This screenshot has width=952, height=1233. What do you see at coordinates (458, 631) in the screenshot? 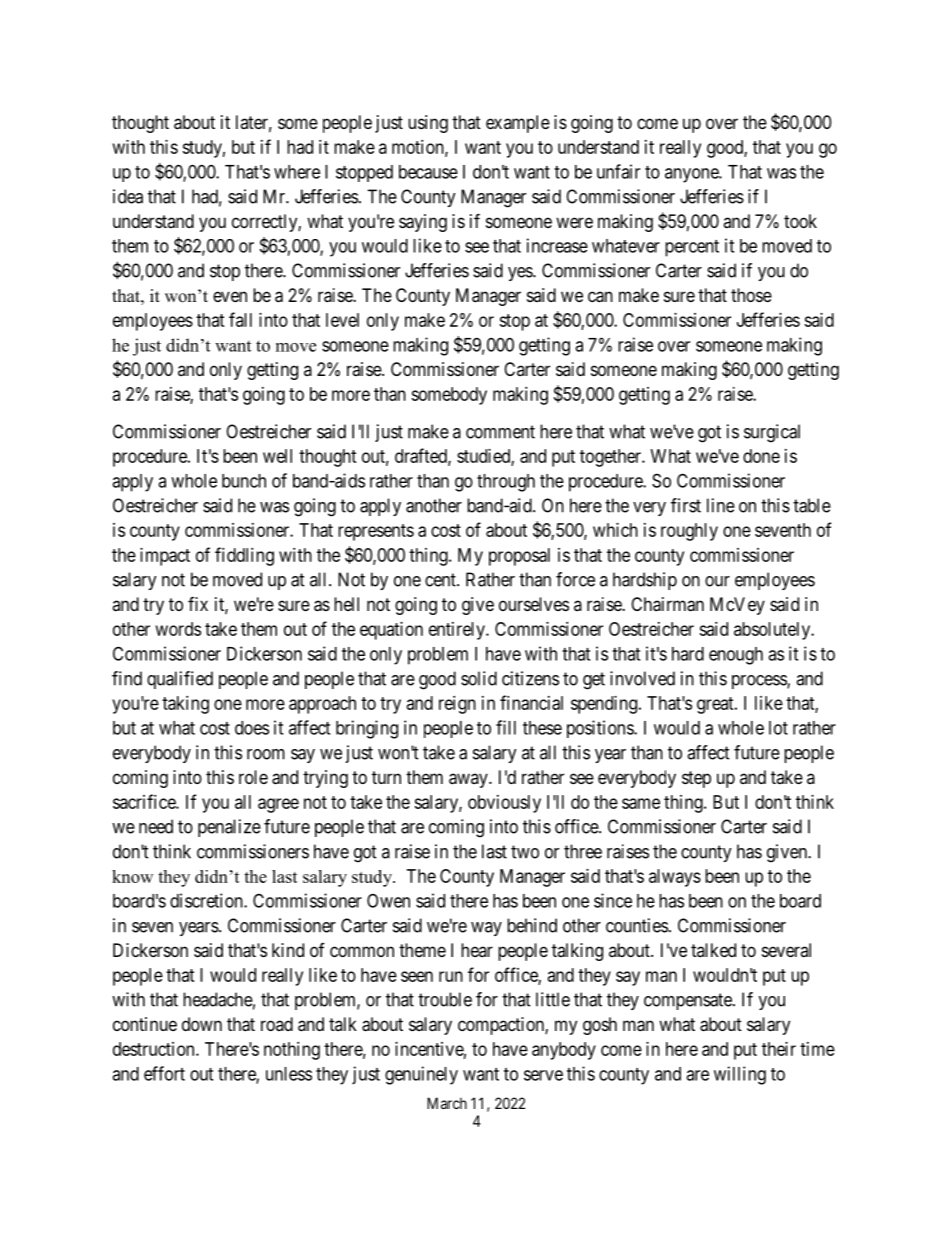
I see `entirely` at bounding box center [458, 631].
